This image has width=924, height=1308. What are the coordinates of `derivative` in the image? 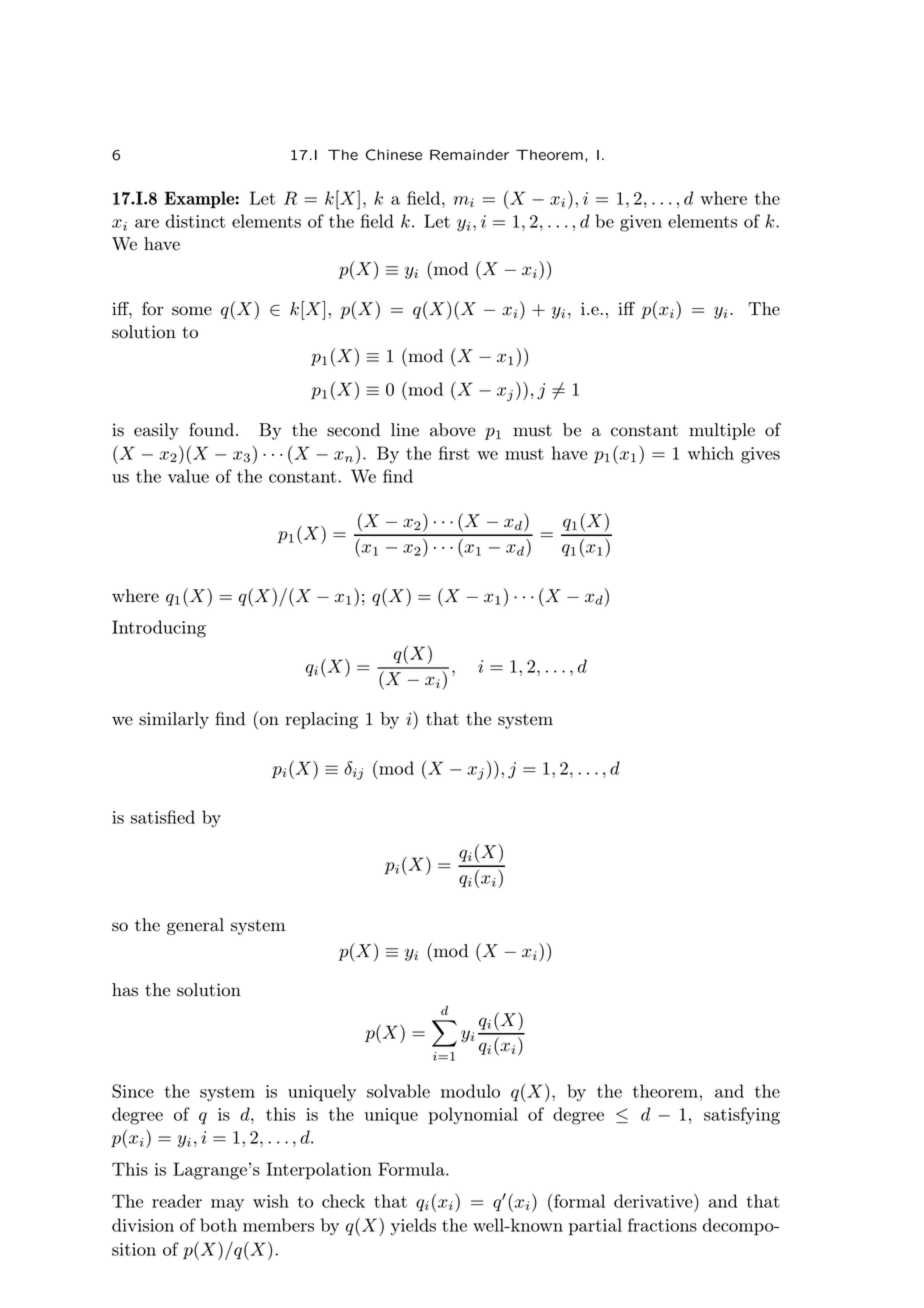 It's located at (654, 1200).
